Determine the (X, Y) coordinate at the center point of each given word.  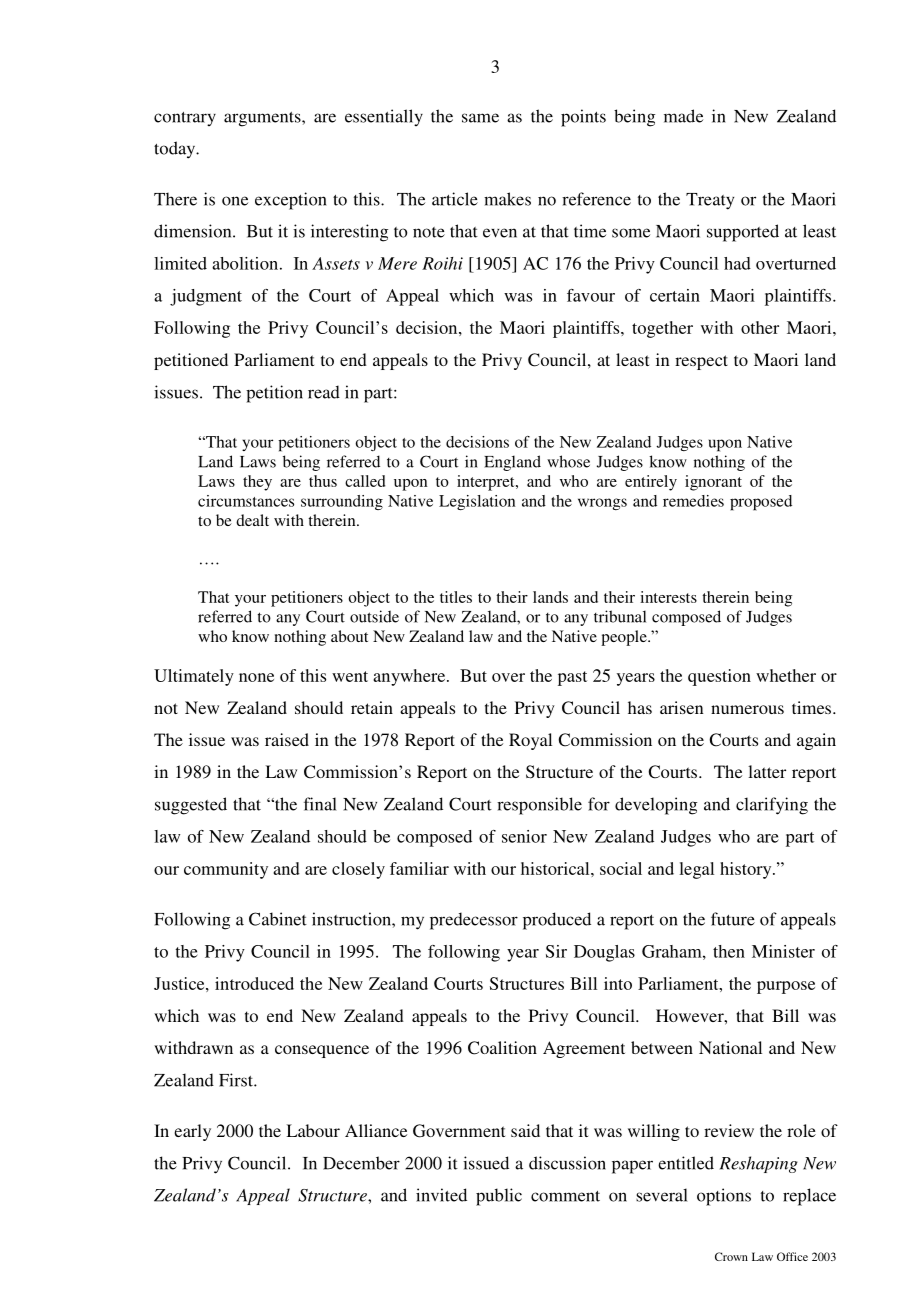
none (256, 677)
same (480, 118)
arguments (263, 119)
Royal (530, 741)
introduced (254, 983)
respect (701, 362)
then (729, 951)
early (192, 1132)
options (724, 1197)
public (499, 1197)
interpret (487, 483)
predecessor (474, 921)
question (719, 677)
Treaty (710, 201)
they (257, 483)
